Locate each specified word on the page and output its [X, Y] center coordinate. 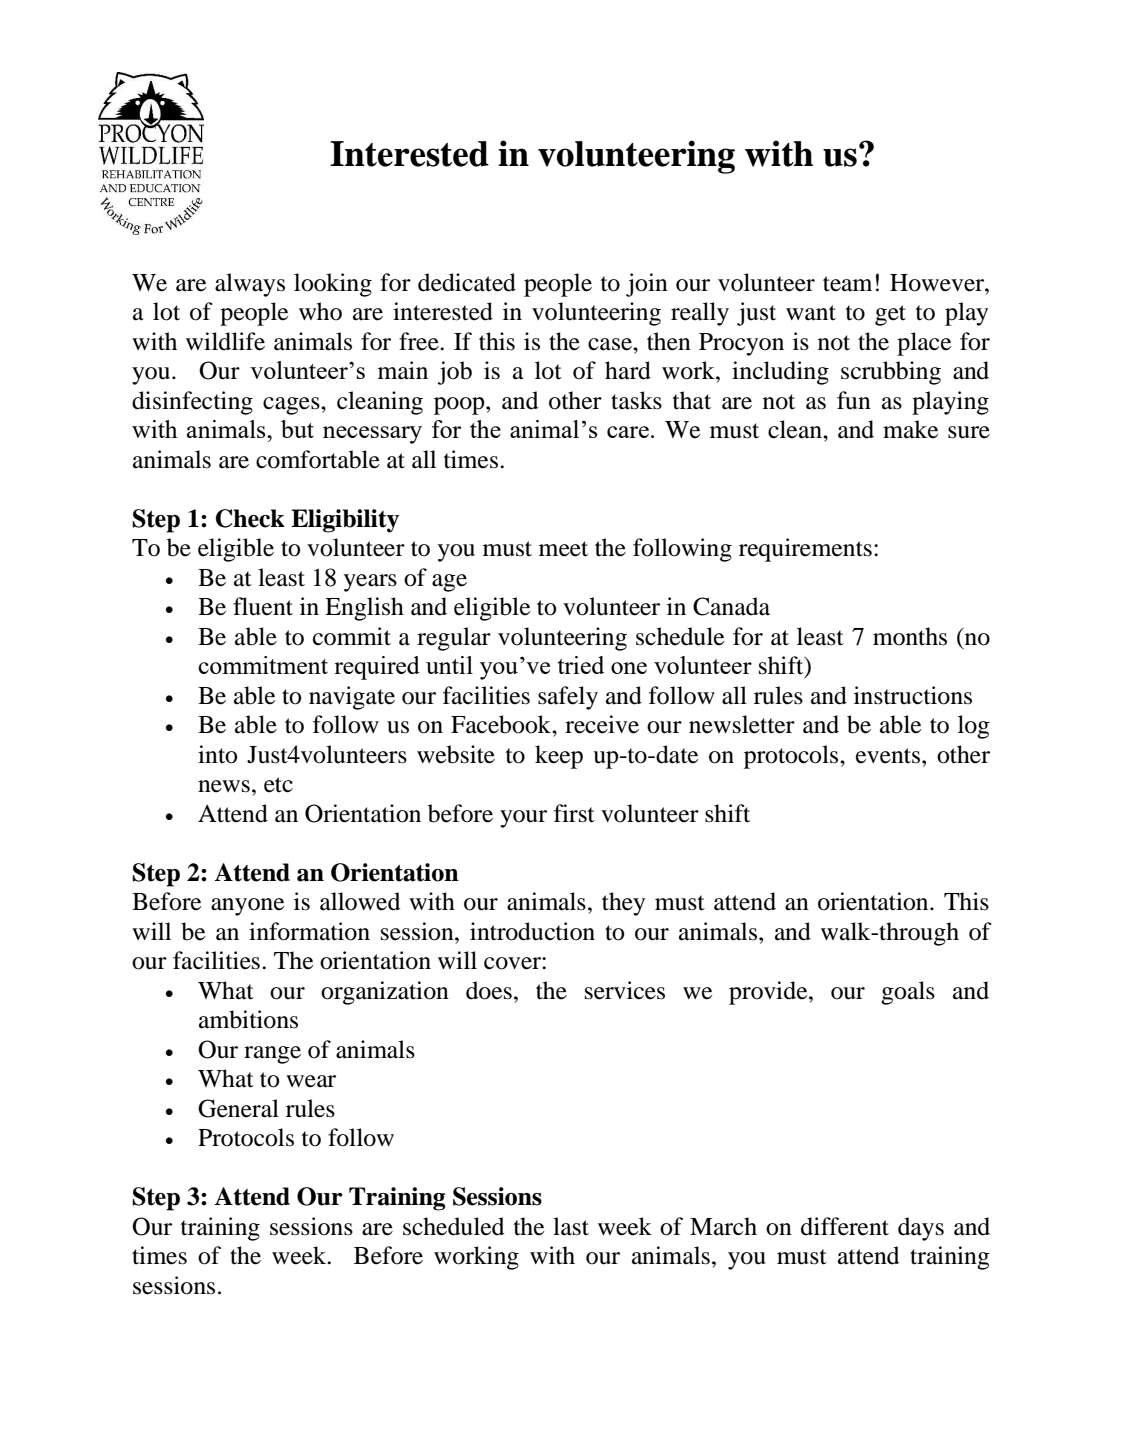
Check [250, 518]
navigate [352, 698]
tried [581, 665]
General [238, 1108]
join [647, 285]
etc [278, 785]
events [888, 756]
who [320, 311]
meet [563, 549]
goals [908, 993]
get [890, 315]
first [574, 813]
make [910, 429]
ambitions [248, 1019]
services [625, 990]
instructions [913, 695]
